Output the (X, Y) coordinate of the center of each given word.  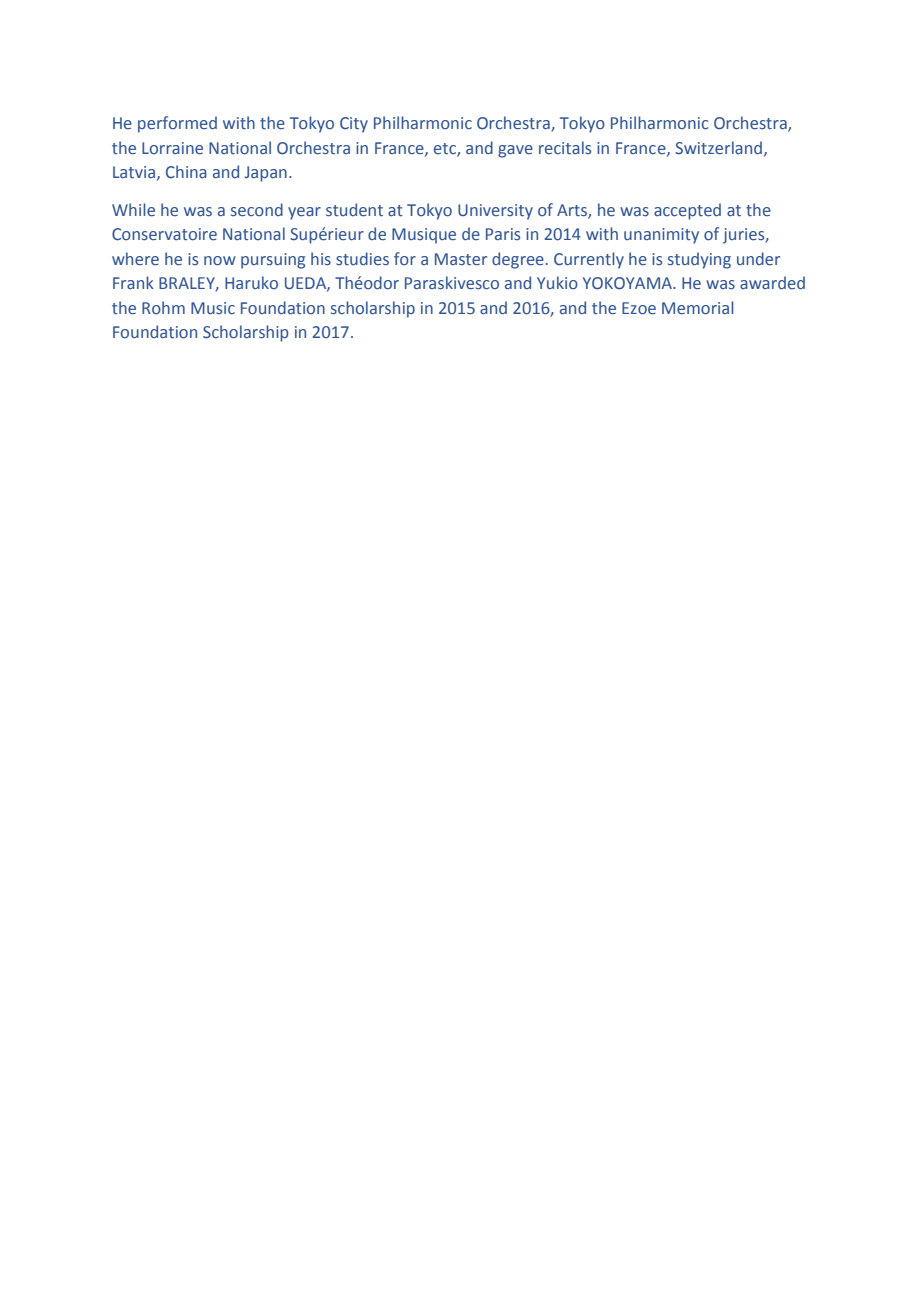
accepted (687, 211)
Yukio (557, 282)
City (354, 125)
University (495, 212)
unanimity (661, 236)
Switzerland (718, 148)
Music (213, 308)
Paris (503, 234)
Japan (266, 174)
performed (177, 124)
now (220, 261)
